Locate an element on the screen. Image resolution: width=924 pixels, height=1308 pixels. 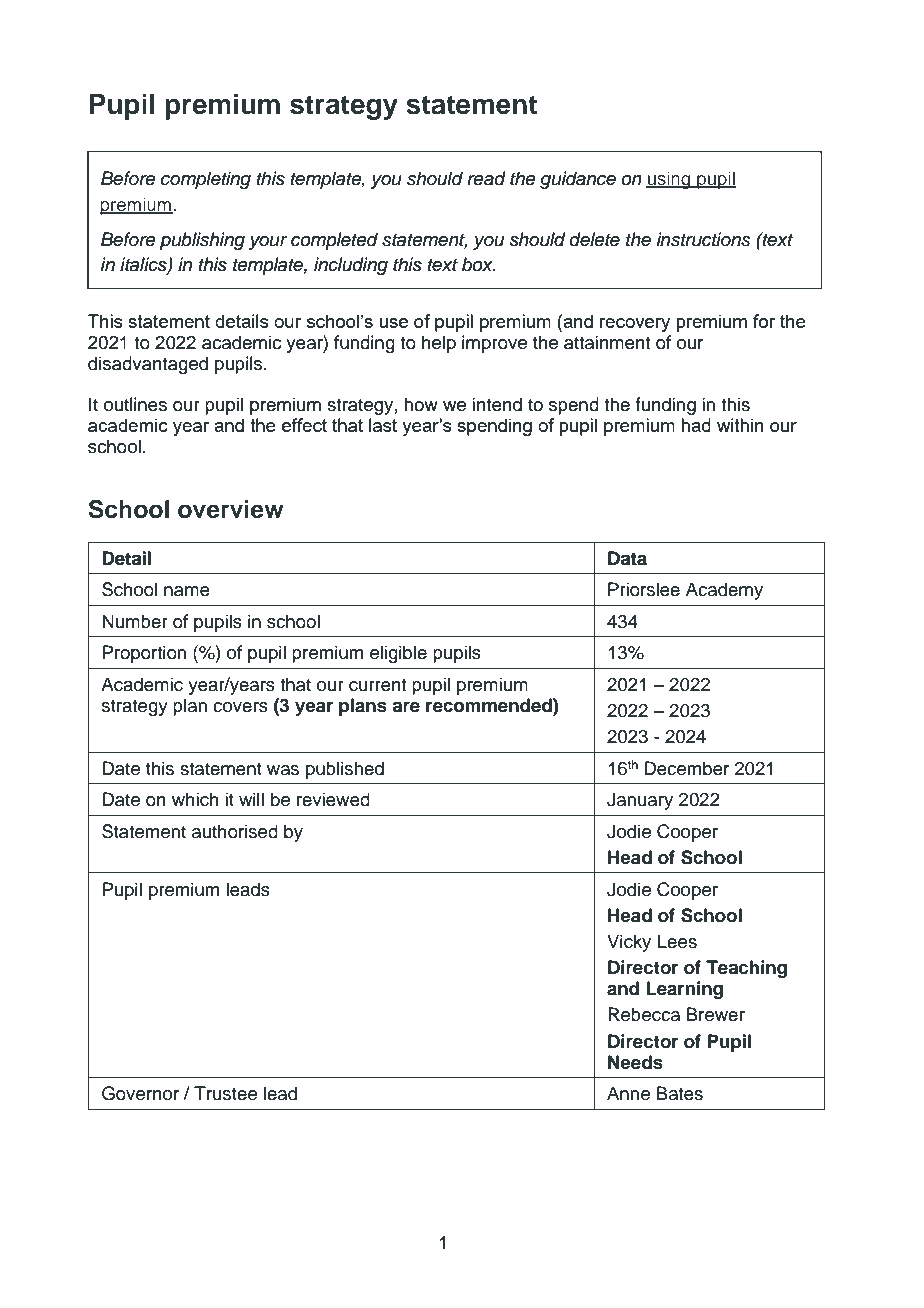
eligible is located at coordinates (398, 654).
